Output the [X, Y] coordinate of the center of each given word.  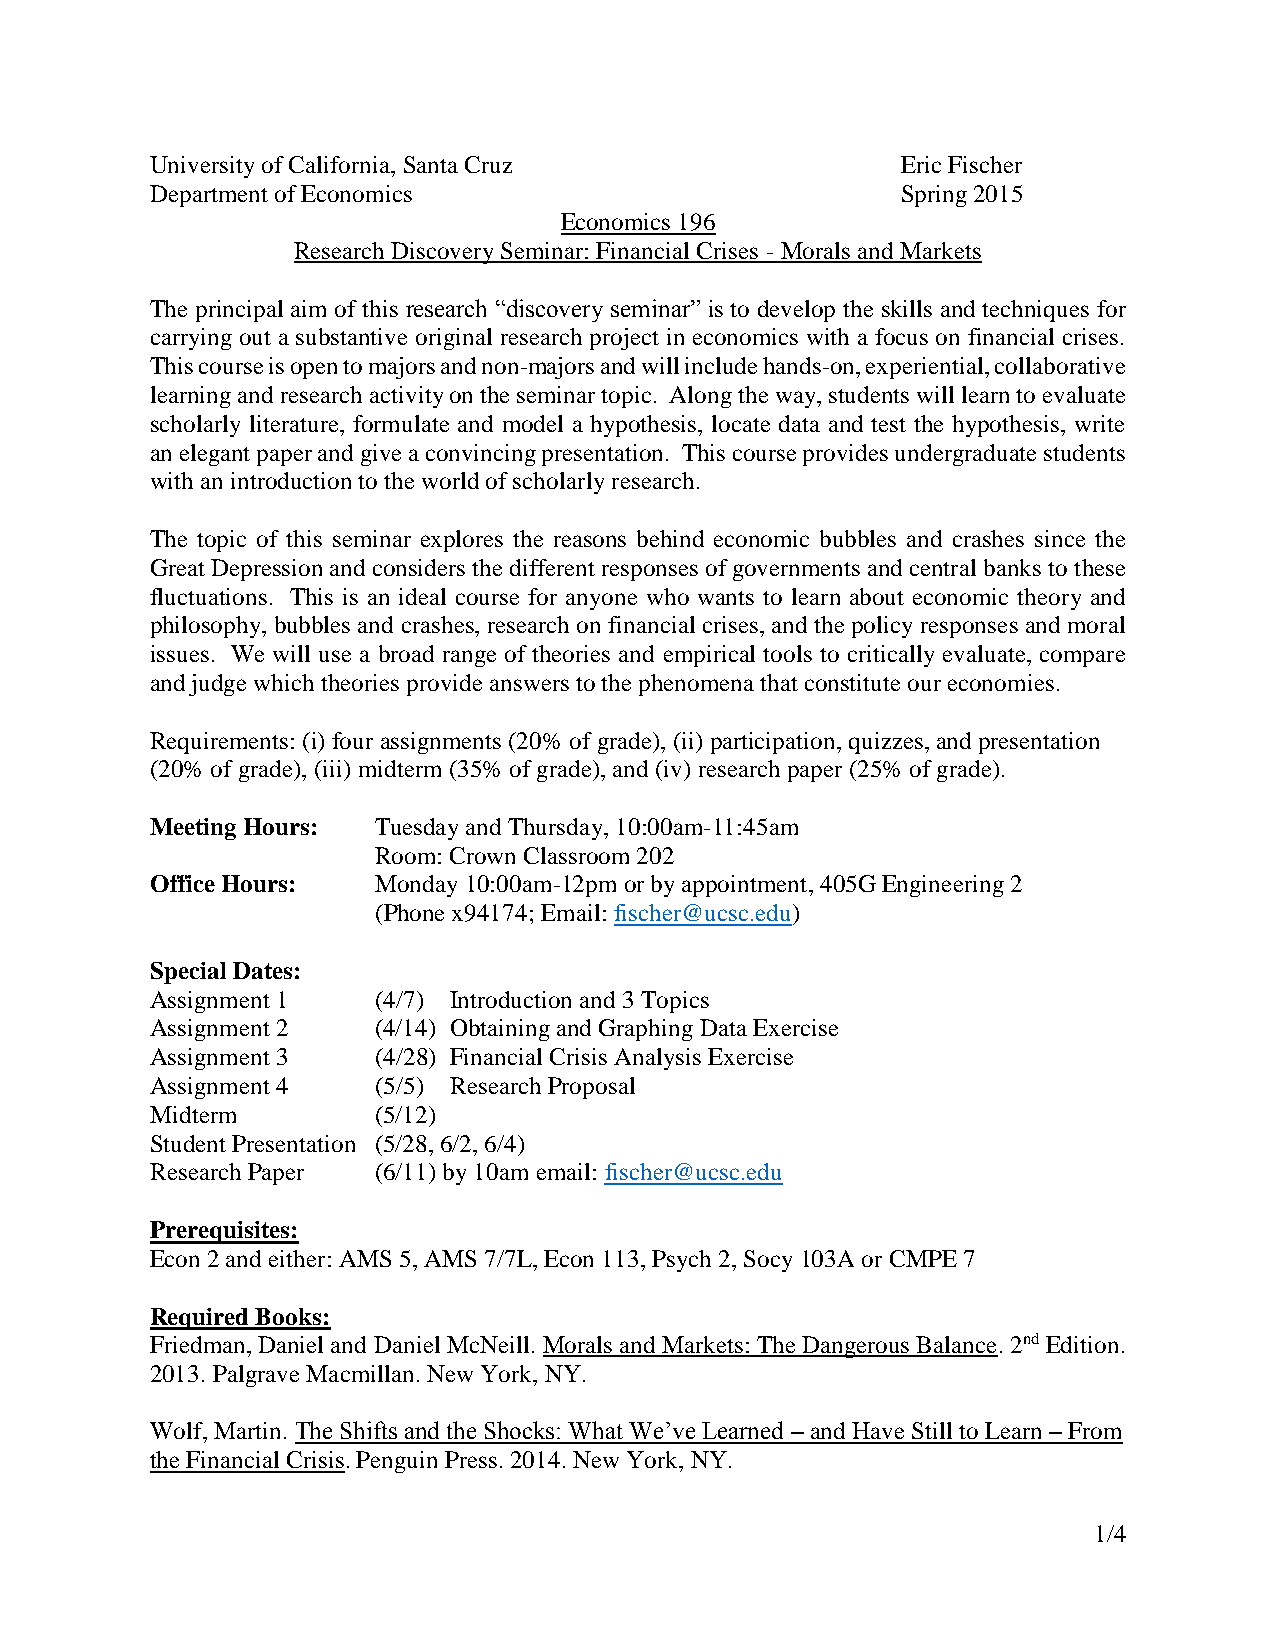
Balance [956, 1346]
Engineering [943, 886]
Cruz [488, 164]
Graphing [646, 1030]
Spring [934, 196]
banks [1012, 567]
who [668, 596]
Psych [681, 1261]
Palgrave [256, 1376]
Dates [262, 970]
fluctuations [208, 596]
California [341, 164]
